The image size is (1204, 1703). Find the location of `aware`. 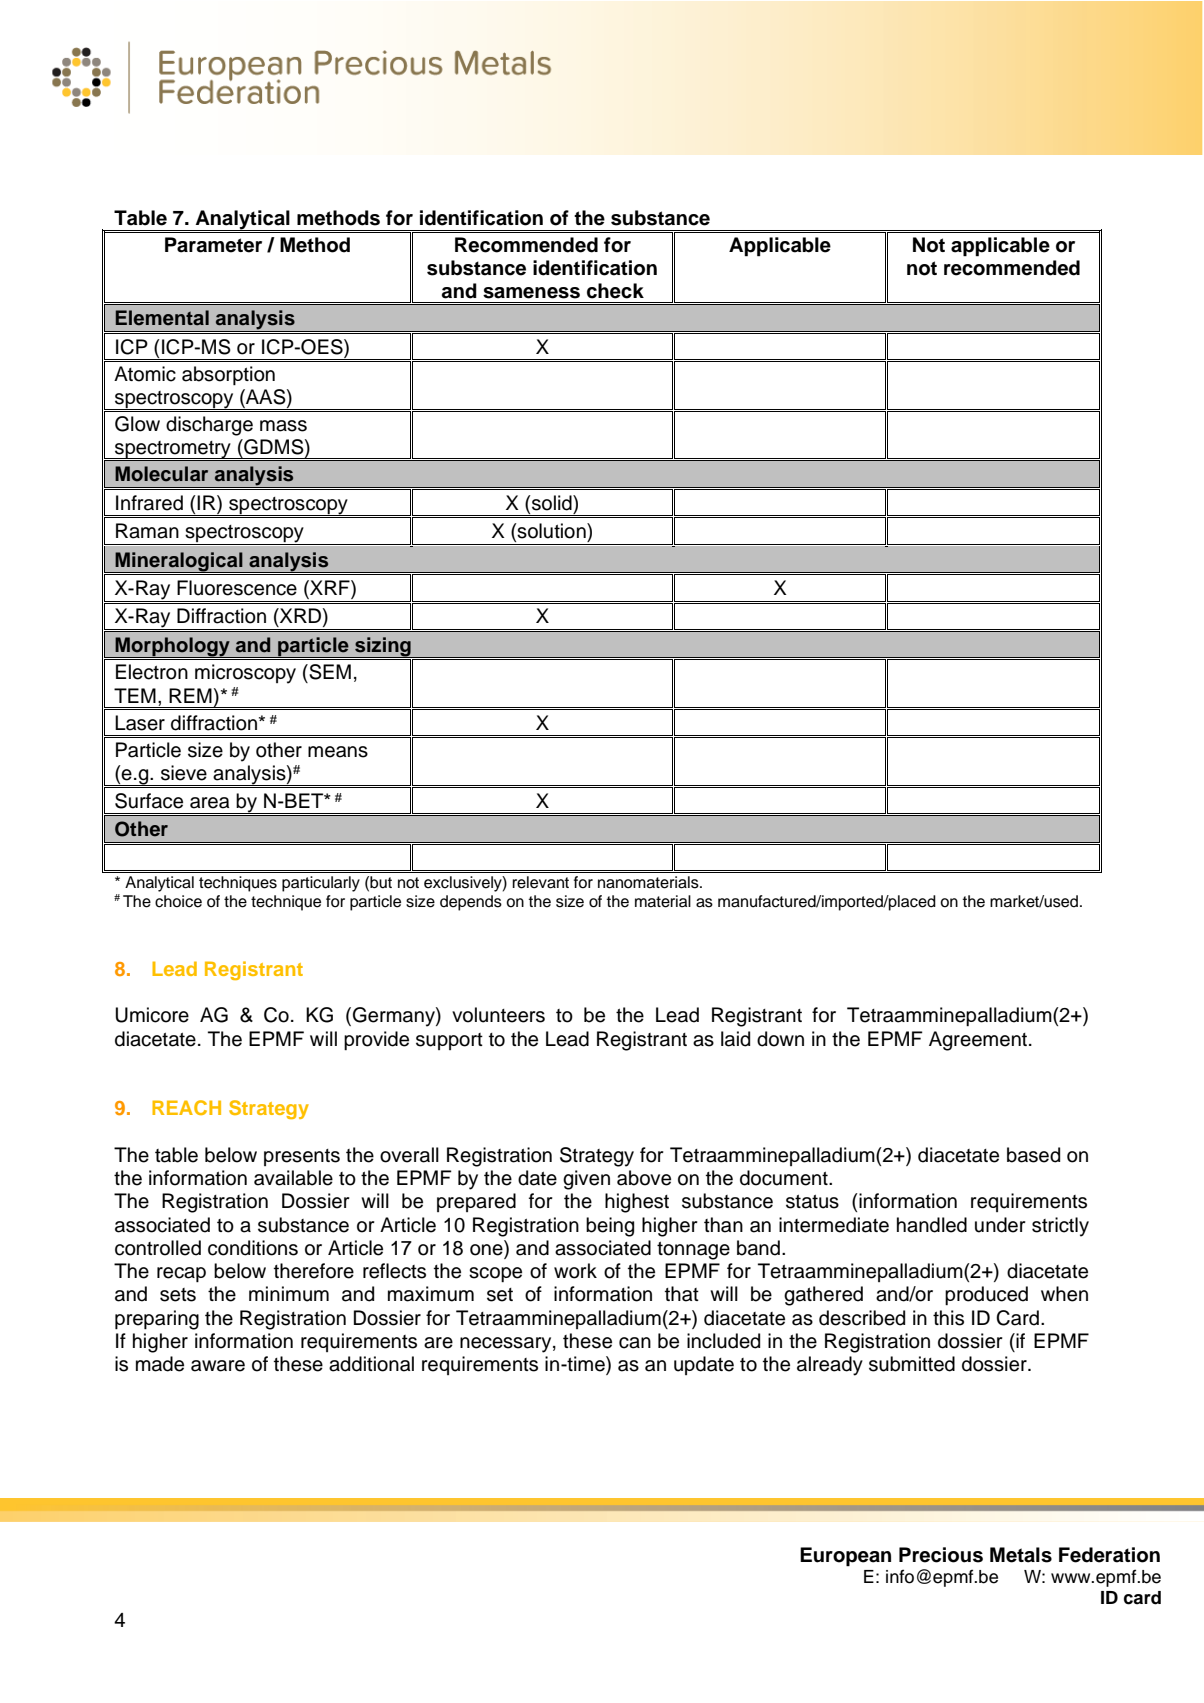

aware is located at coordinates (218, 1366).
